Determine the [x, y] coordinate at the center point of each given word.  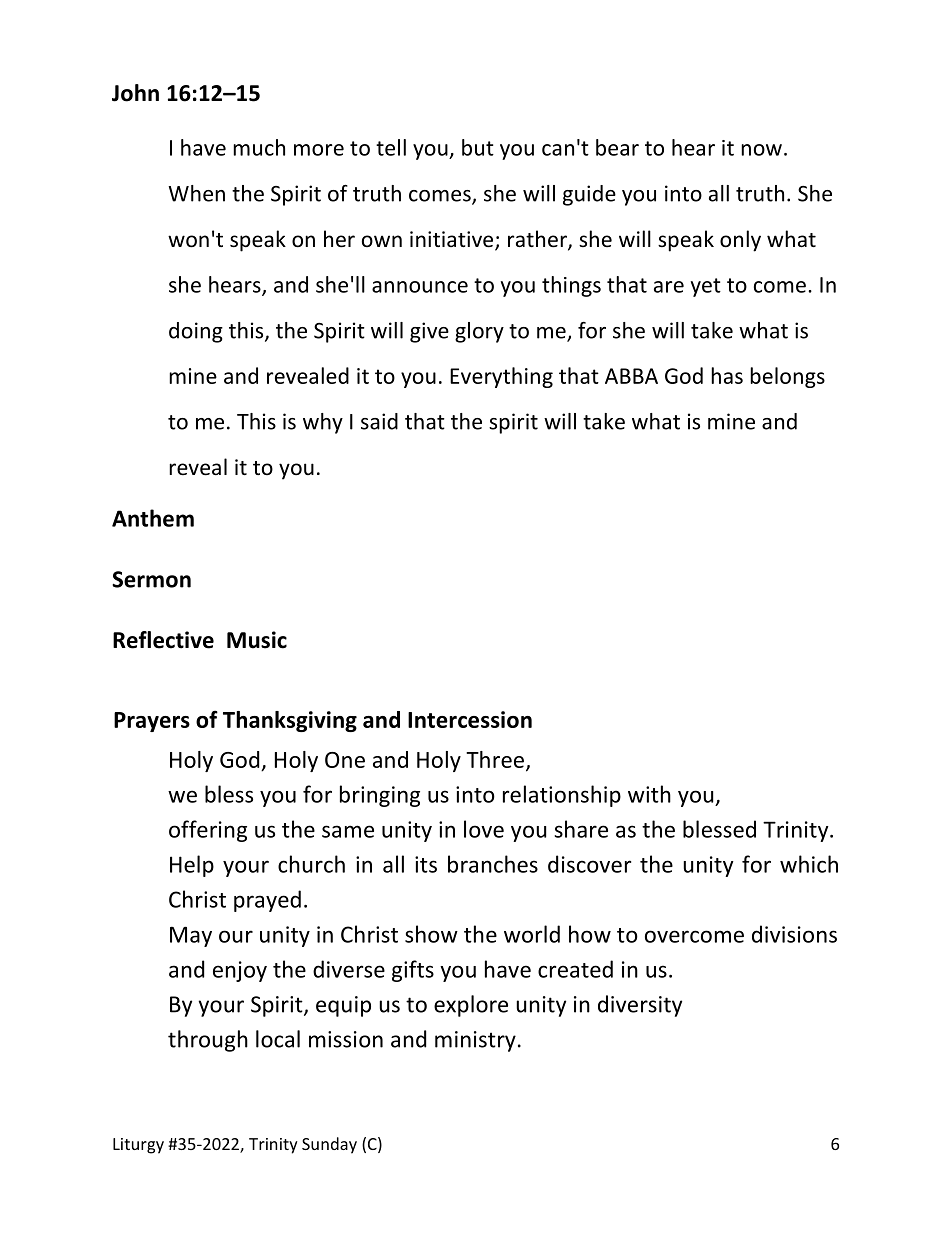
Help [192, 866]
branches [493, 864]
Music [257, 640]
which [809, 864]
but [478, 147]
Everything [501, 377]
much [259, 147]
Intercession [470, 719]
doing [196, 332]
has [727, 375]
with [649, 794]
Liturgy [138, 1146]
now [761, 150]
